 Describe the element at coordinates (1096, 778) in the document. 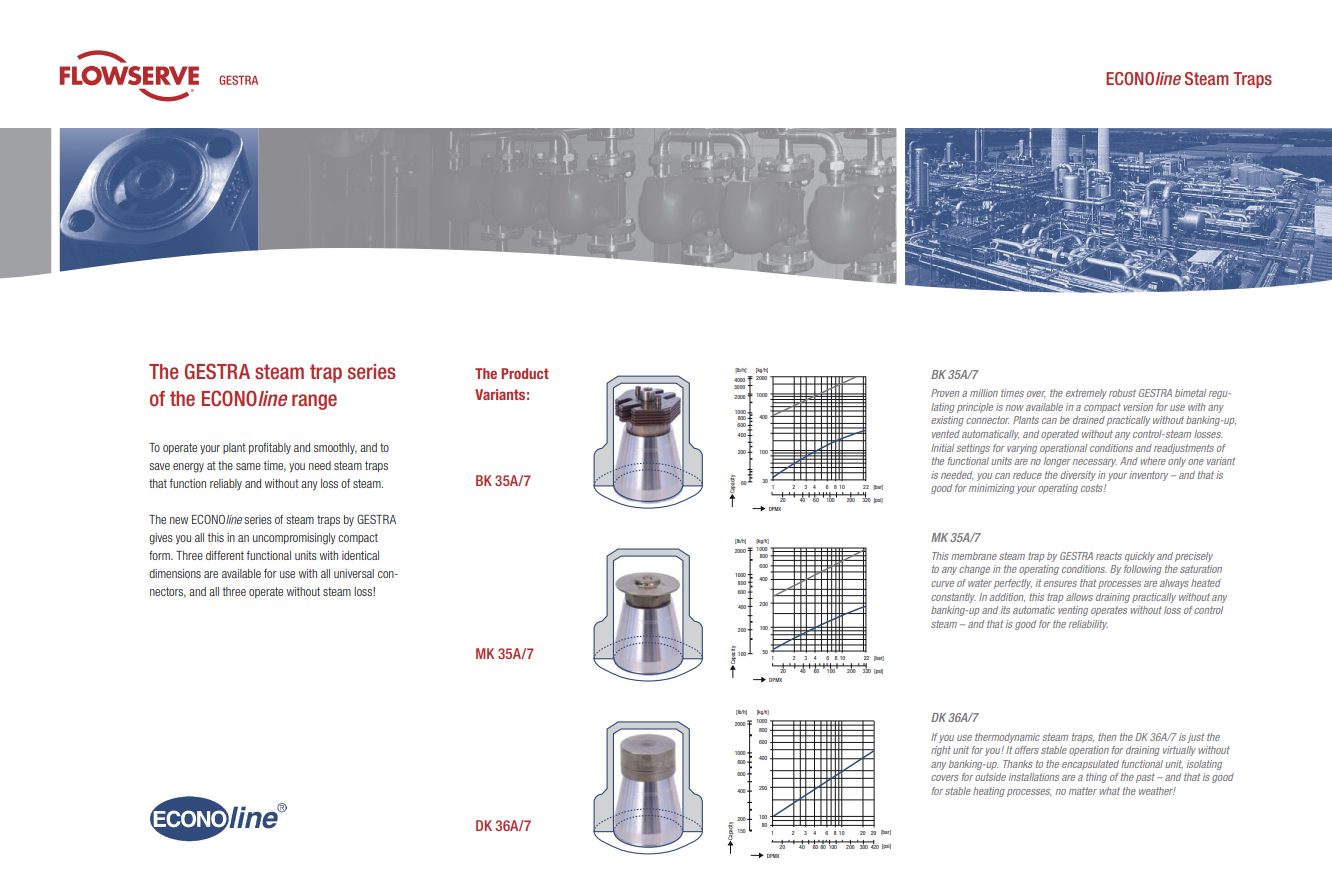

I see `thing` at that location.
